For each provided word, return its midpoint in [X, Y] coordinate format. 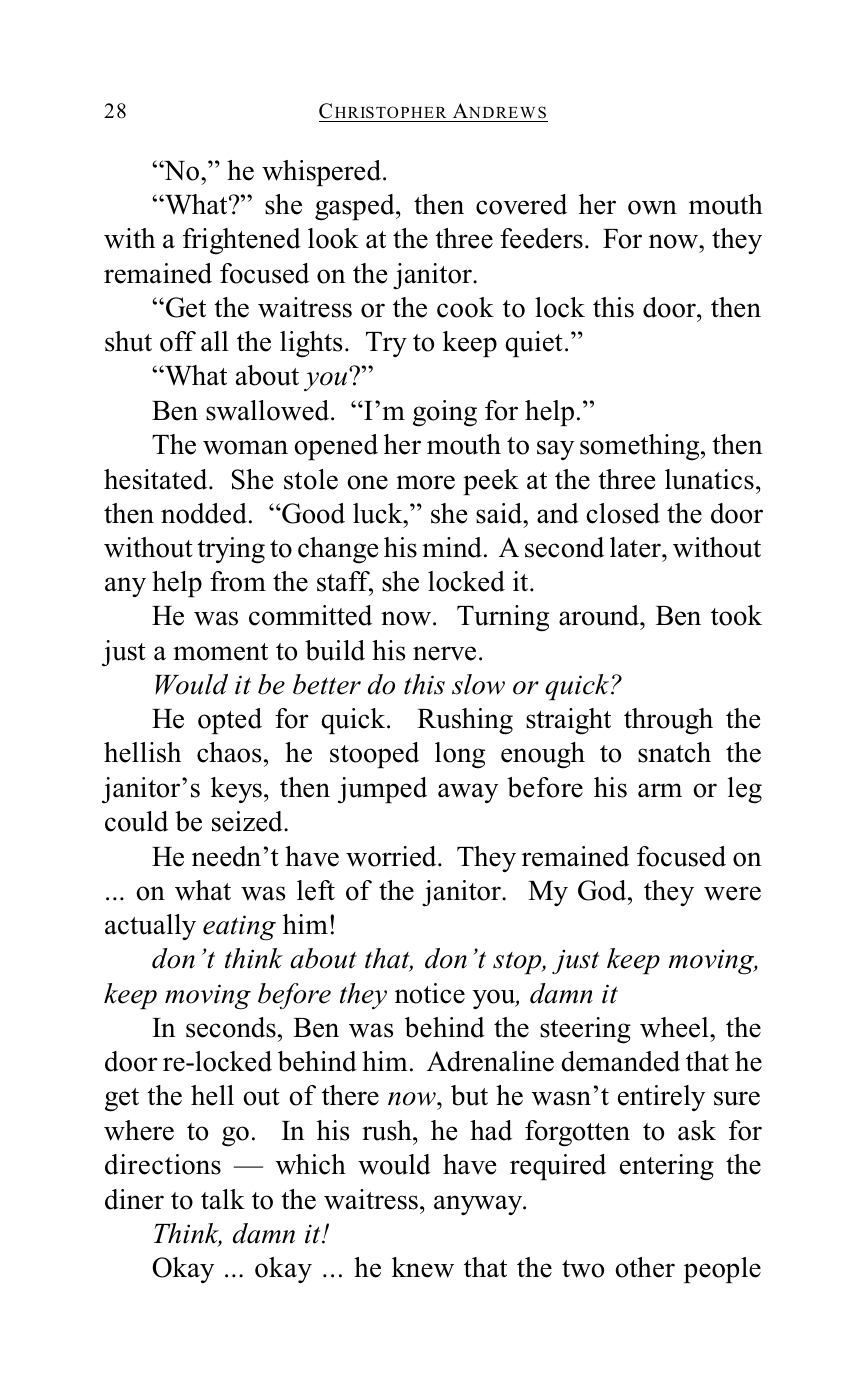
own [652, 207]
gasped [356, 207]
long [460, 755]
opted [230, 721]
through [668, 721]
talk [223, 1199]
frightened [242, 241]
